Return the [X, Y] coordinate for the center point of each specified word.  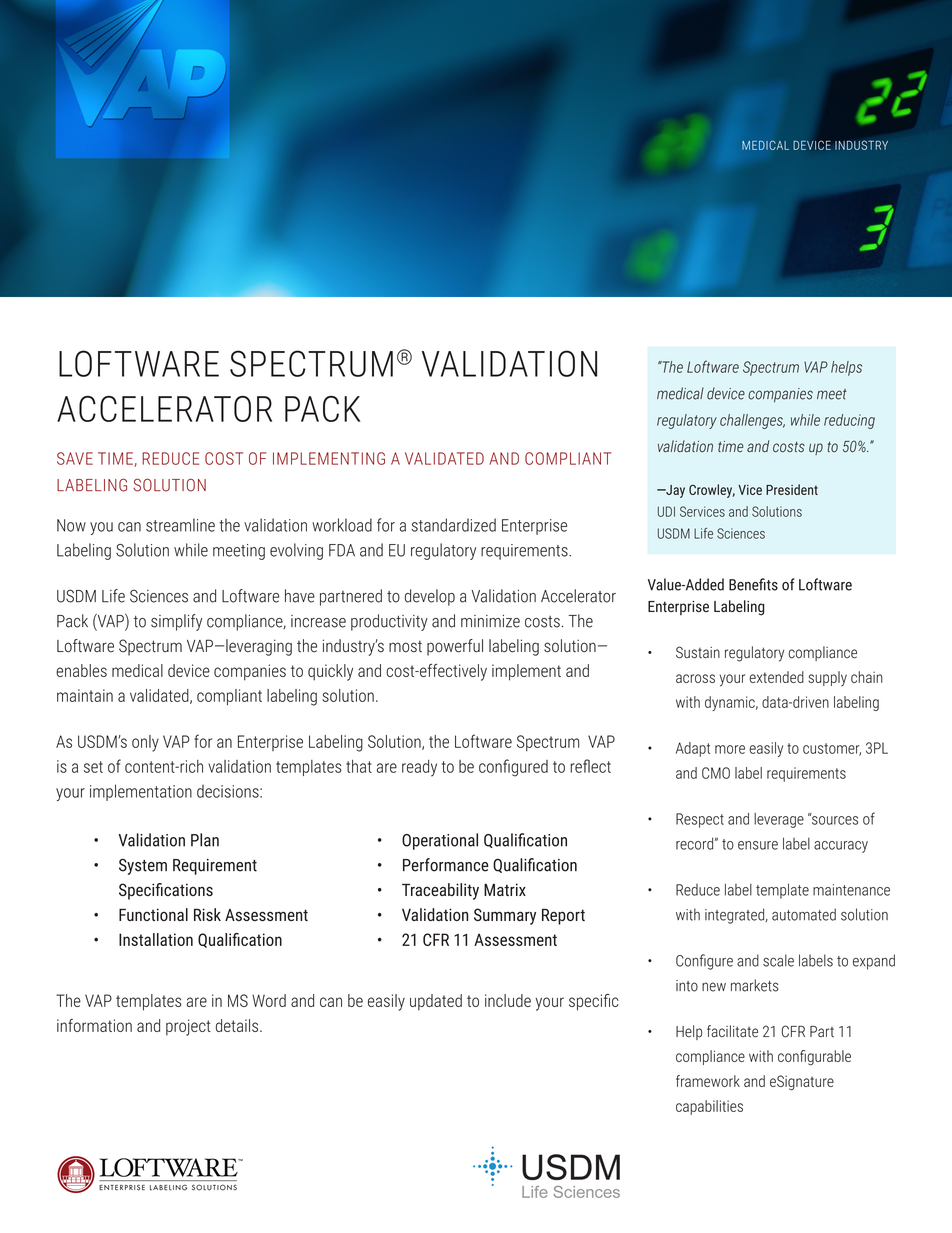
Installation [156, 939]
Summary [505, 916]
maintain [85, 695]
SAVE [75, 458]
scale [778, 960]
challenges [752, 421]
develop [430, 597]
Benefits [753, 584]
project [188, 1027]
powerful [455, 647]
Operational [440, 841]
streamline [180, 525]
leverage [779, 820]
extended [776, 677]
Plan [205, 840]
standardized [453, 525]
